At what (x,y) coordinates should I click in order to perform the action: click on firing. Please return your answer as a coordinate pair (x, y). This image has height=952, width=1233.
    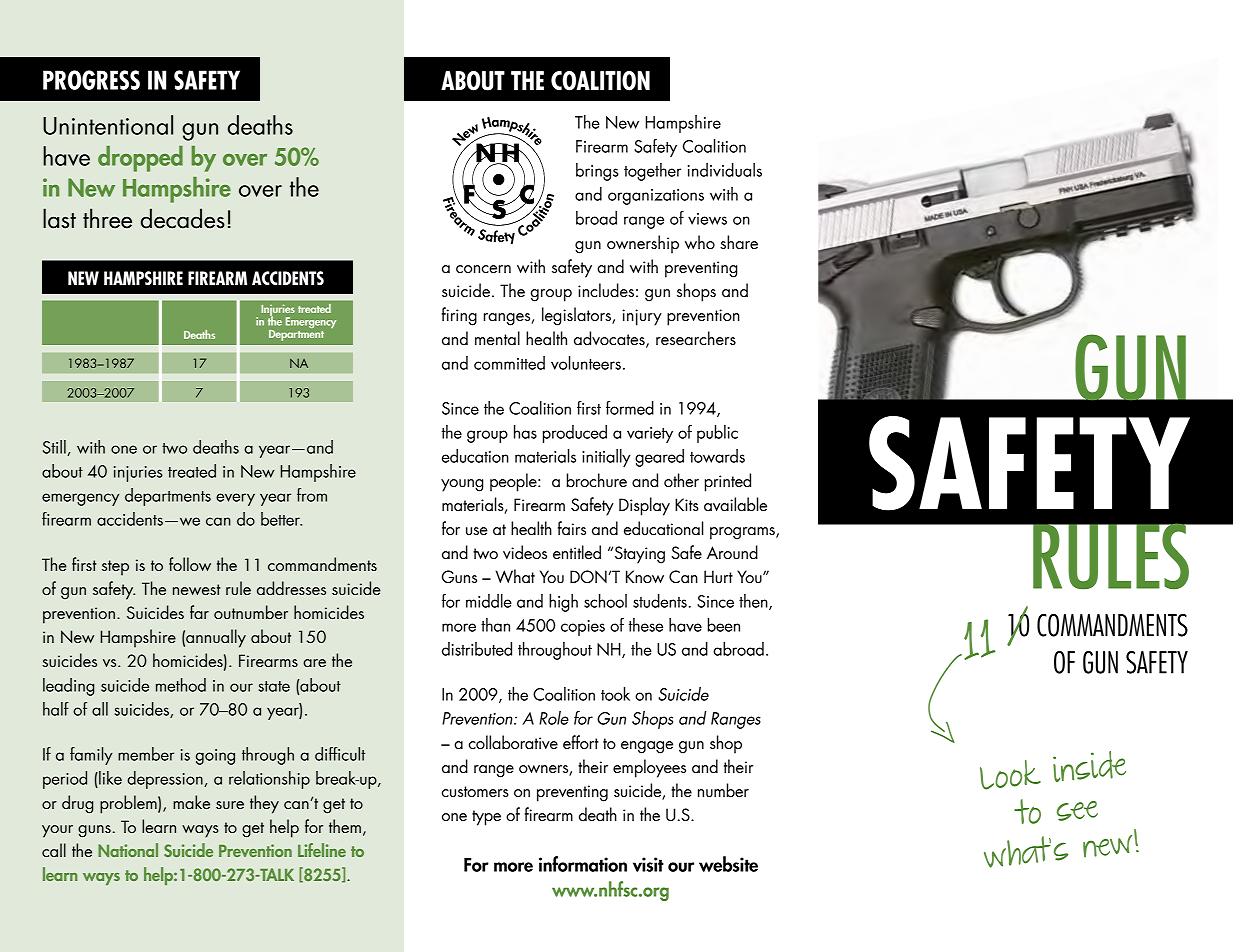
    Looking at the image, I should click on (459, 316).
